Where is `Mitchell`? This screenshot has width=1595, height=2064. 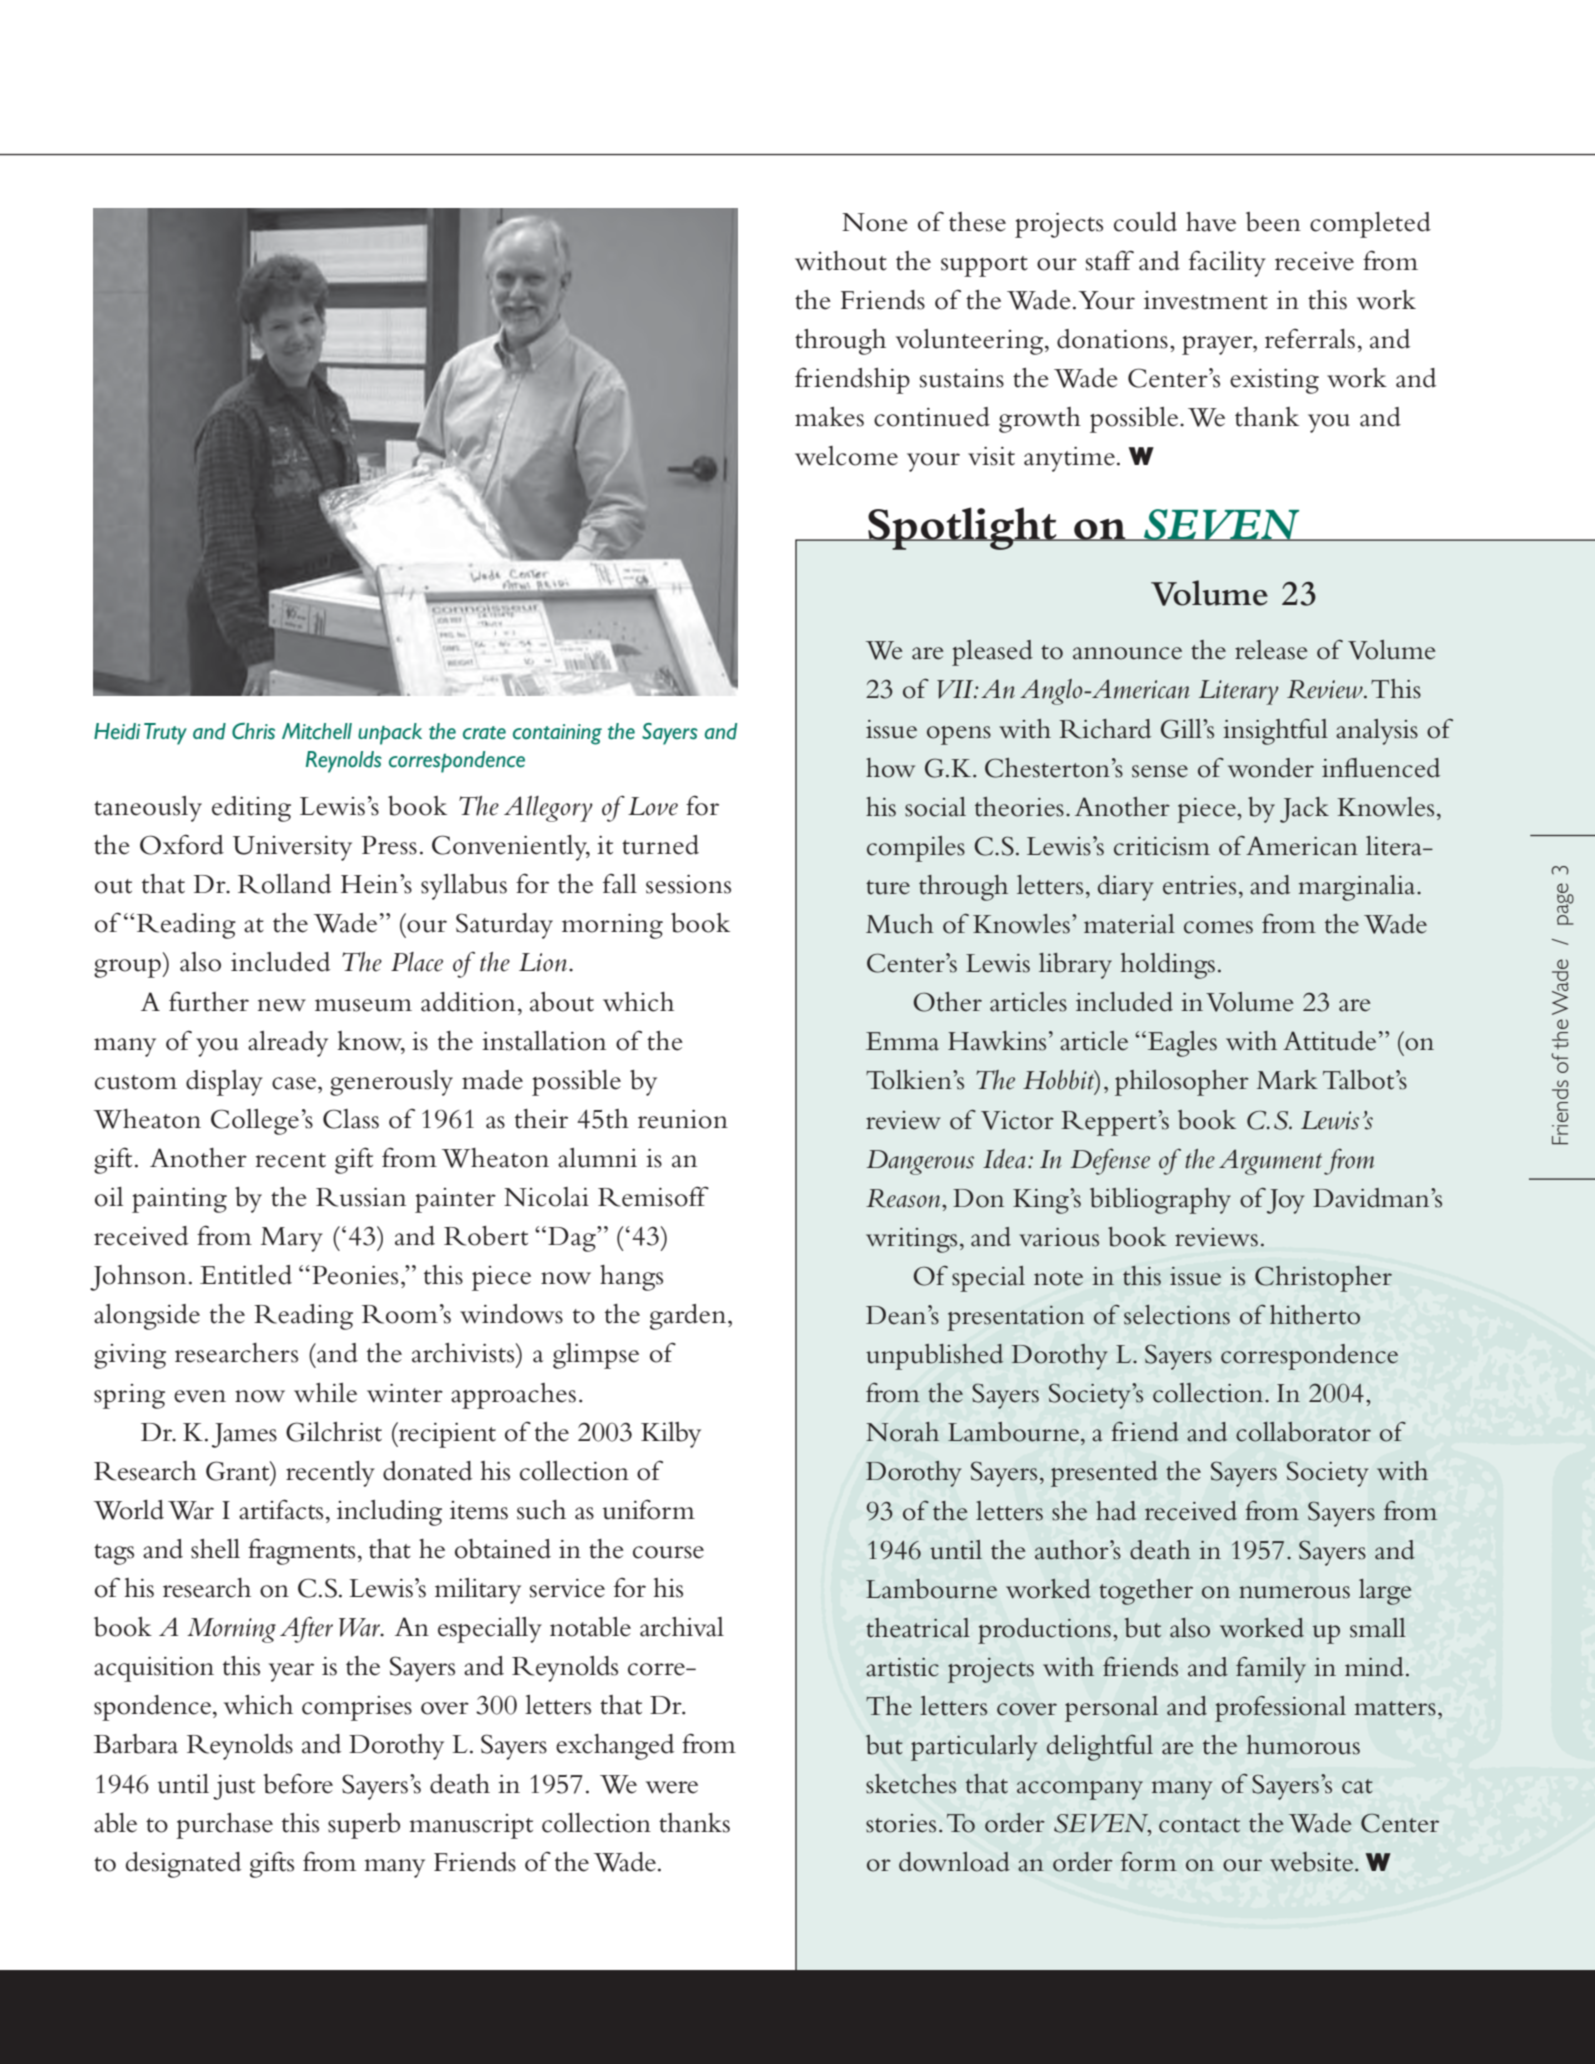
Mitchell is located at coordinates (317, 731).
